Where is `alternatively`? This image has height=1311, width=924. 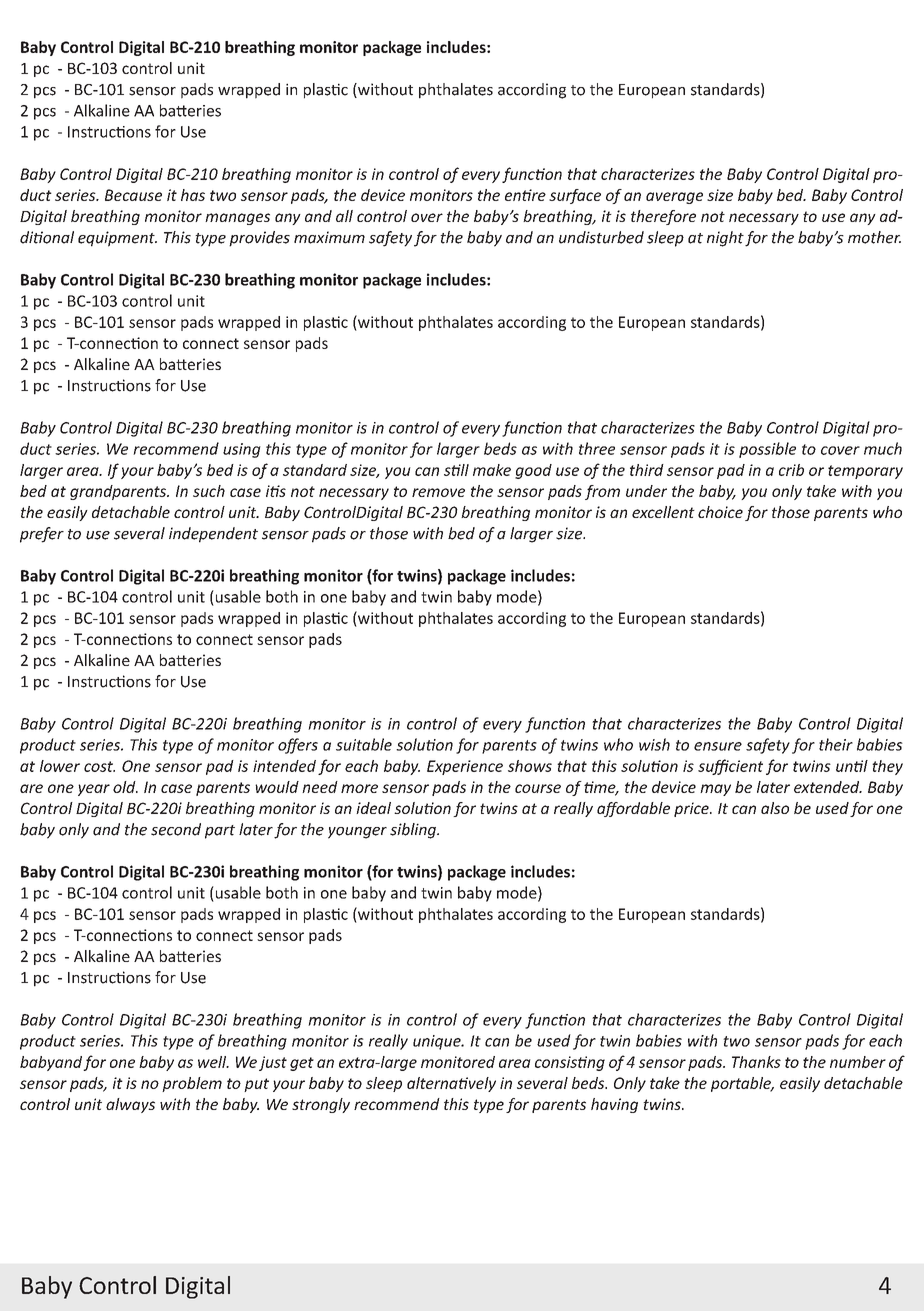 alternatively is located at coordinates (451, 1084).
